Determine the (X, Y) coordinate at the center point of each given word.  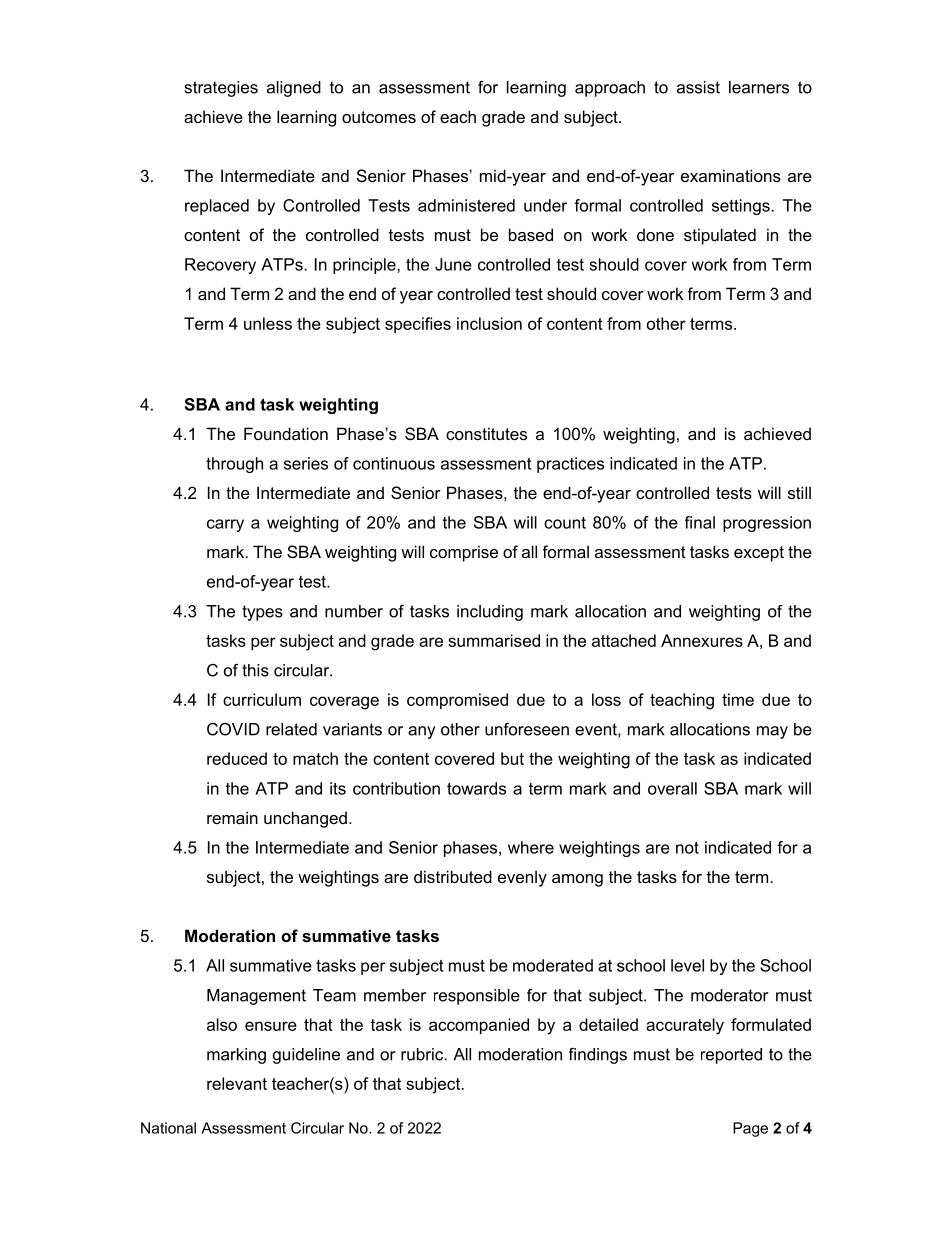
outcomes (379, 117)
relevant (237, 1083)
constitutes (486, 433)
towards (476, 788)
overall (672, 788)
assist (698, 87)
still (799, 492)
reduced (237, 758)
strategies (221, 89)
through (234, 465)
